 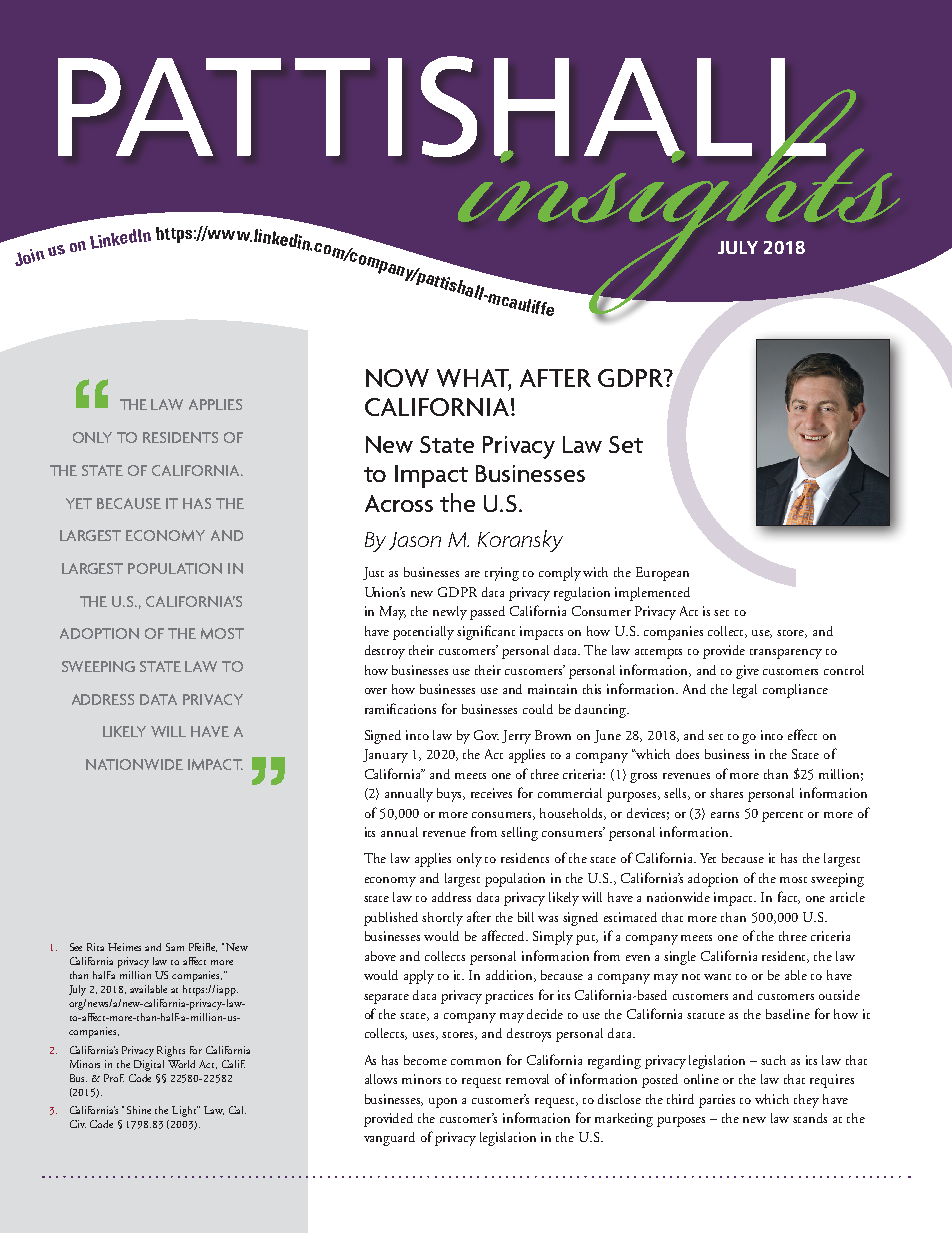 What do you see at coordinates (662, 574) in the document?
I see `European` at bounding box center [662, 574].
